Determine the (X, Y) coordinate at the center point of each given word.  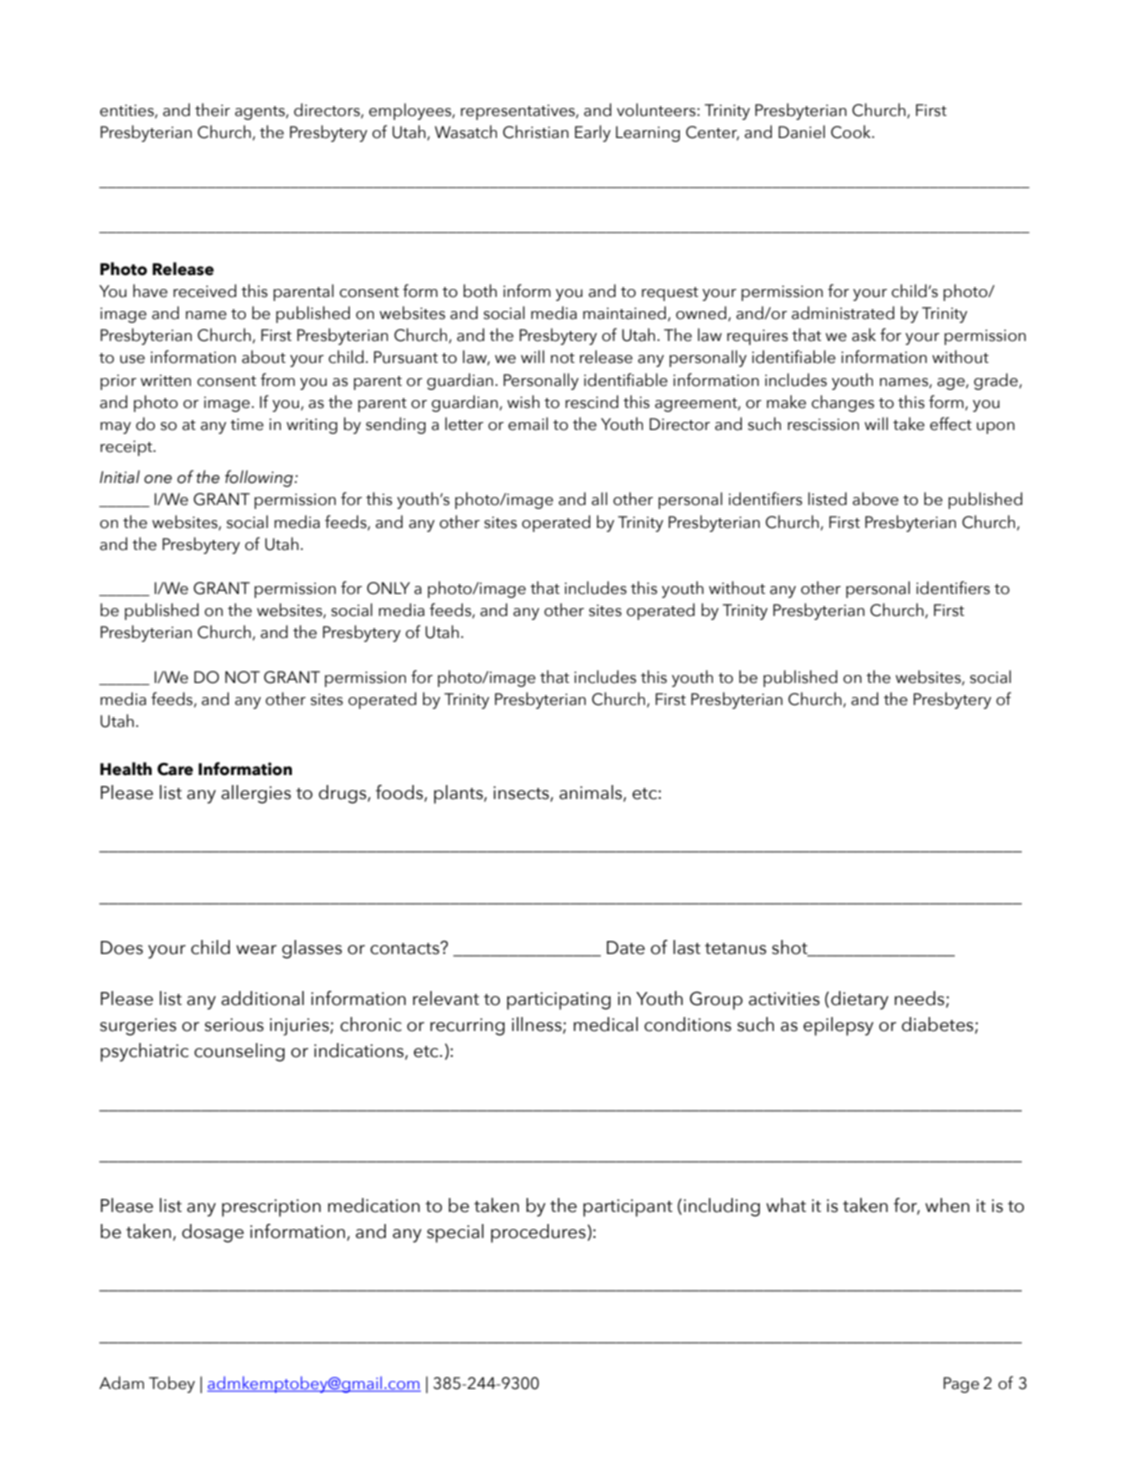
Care (175, 769)
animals (591, 793)
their (212, 110)
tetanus (735, 949)
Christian (536, 132)
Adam (121, 1383)
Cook (852, 132)
